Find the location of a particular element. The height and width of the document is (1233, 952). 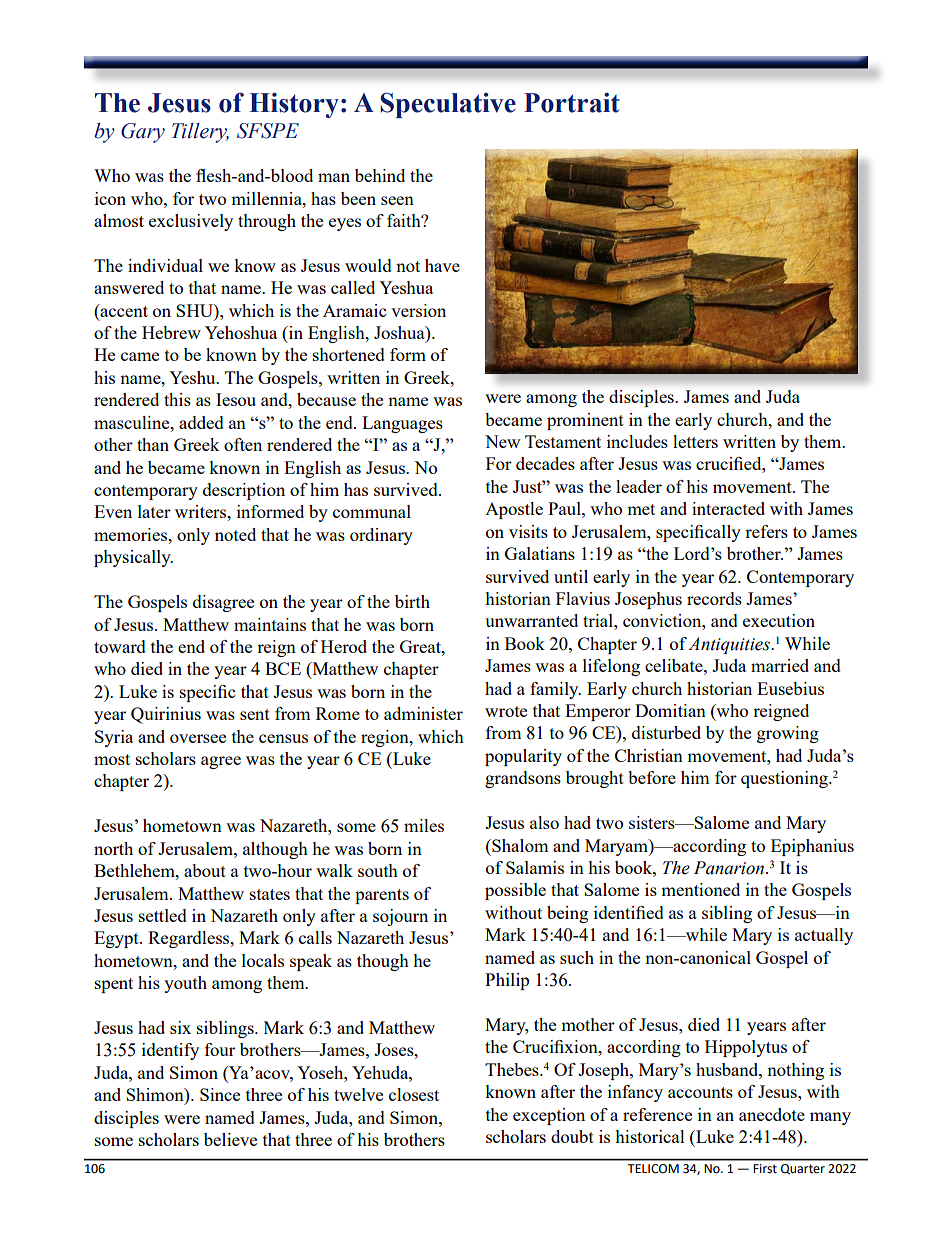

Gary is located at coordinates (143, 133).
